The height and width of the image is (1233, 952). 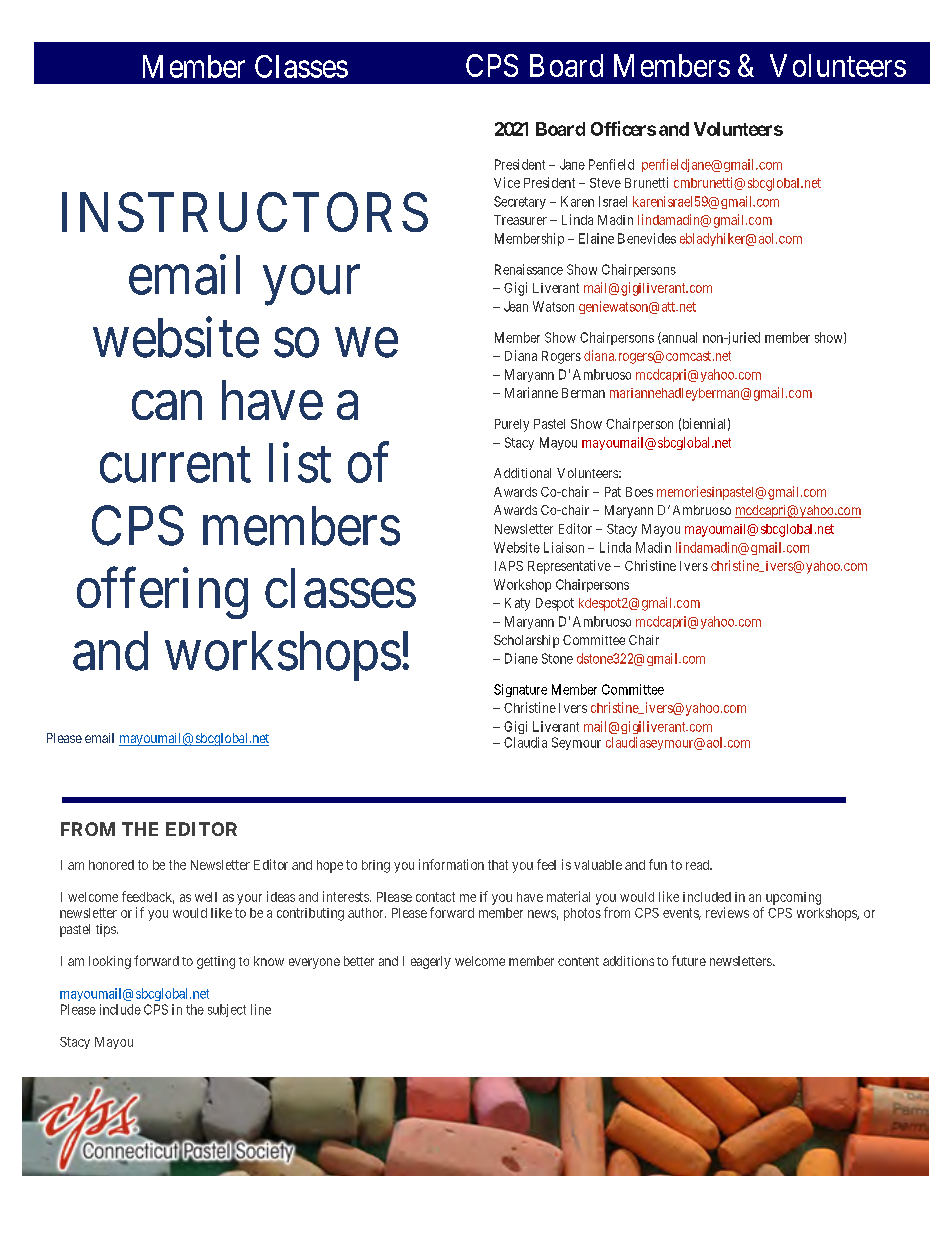 What do you see at coordinates (520, 690) in the image?
I see `Signature` at bounding box center [520, 690].
